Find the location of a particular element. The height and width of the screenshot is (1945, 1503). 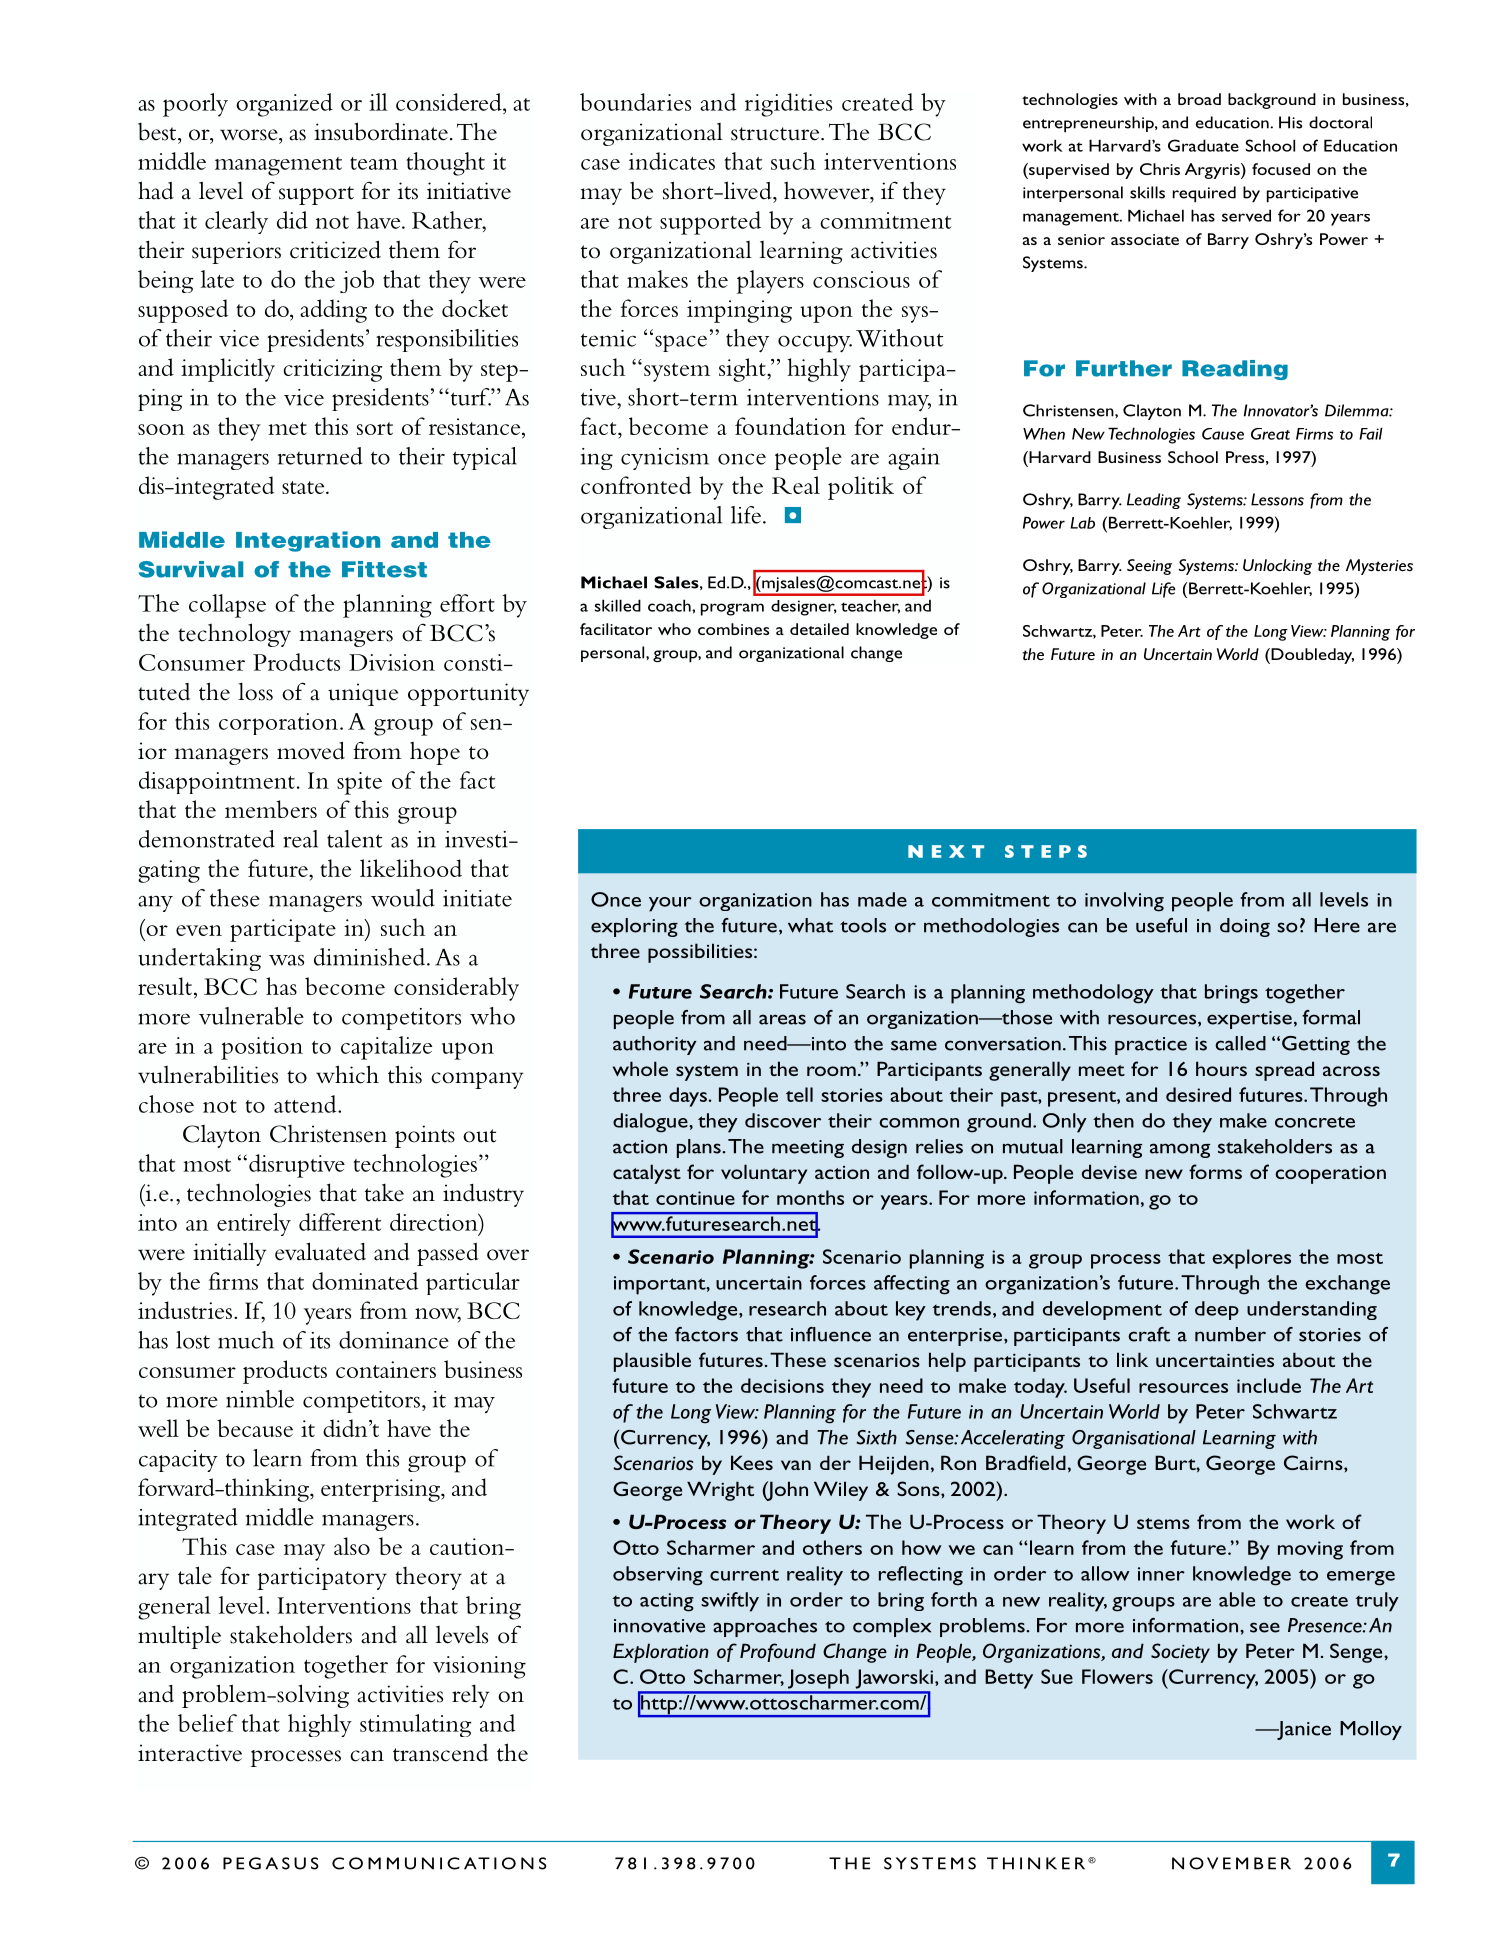

was is located at coordinates (286, 960).
